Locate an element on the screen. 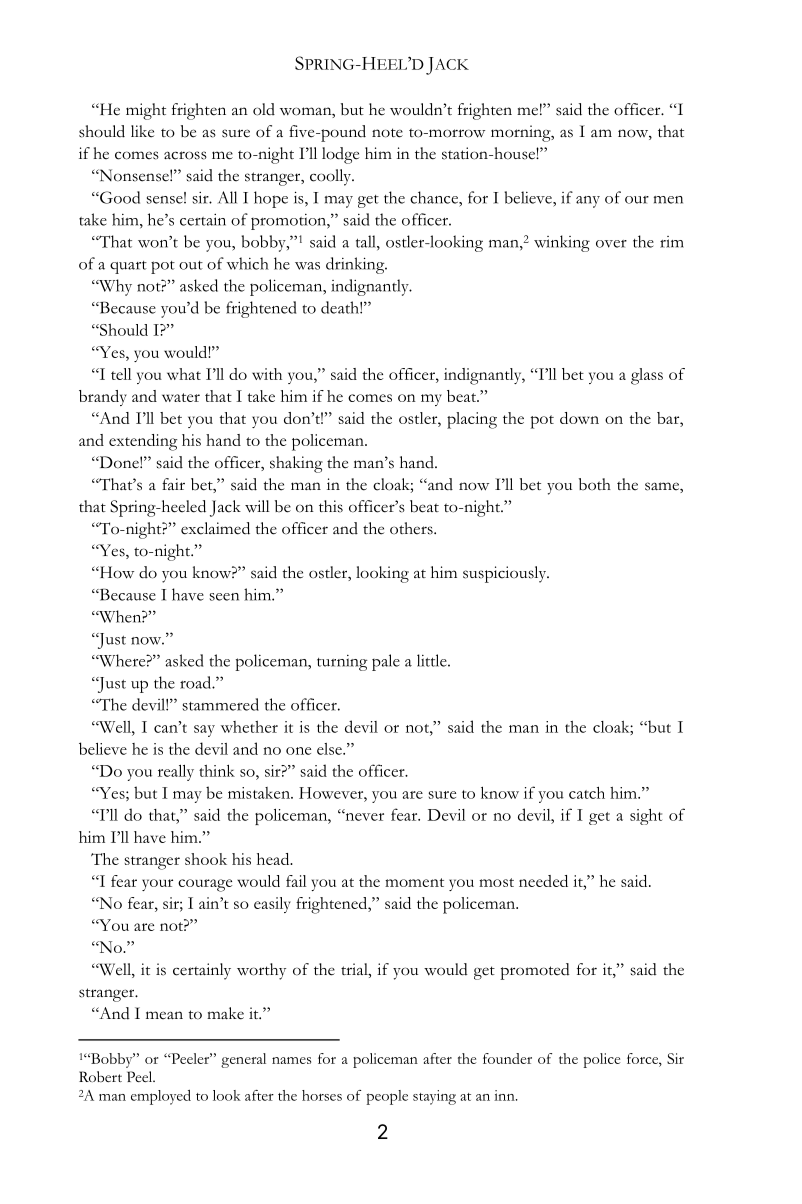 The width and height of the screenshot is (802, 1204). placing is located at coordinates (472, 420).
